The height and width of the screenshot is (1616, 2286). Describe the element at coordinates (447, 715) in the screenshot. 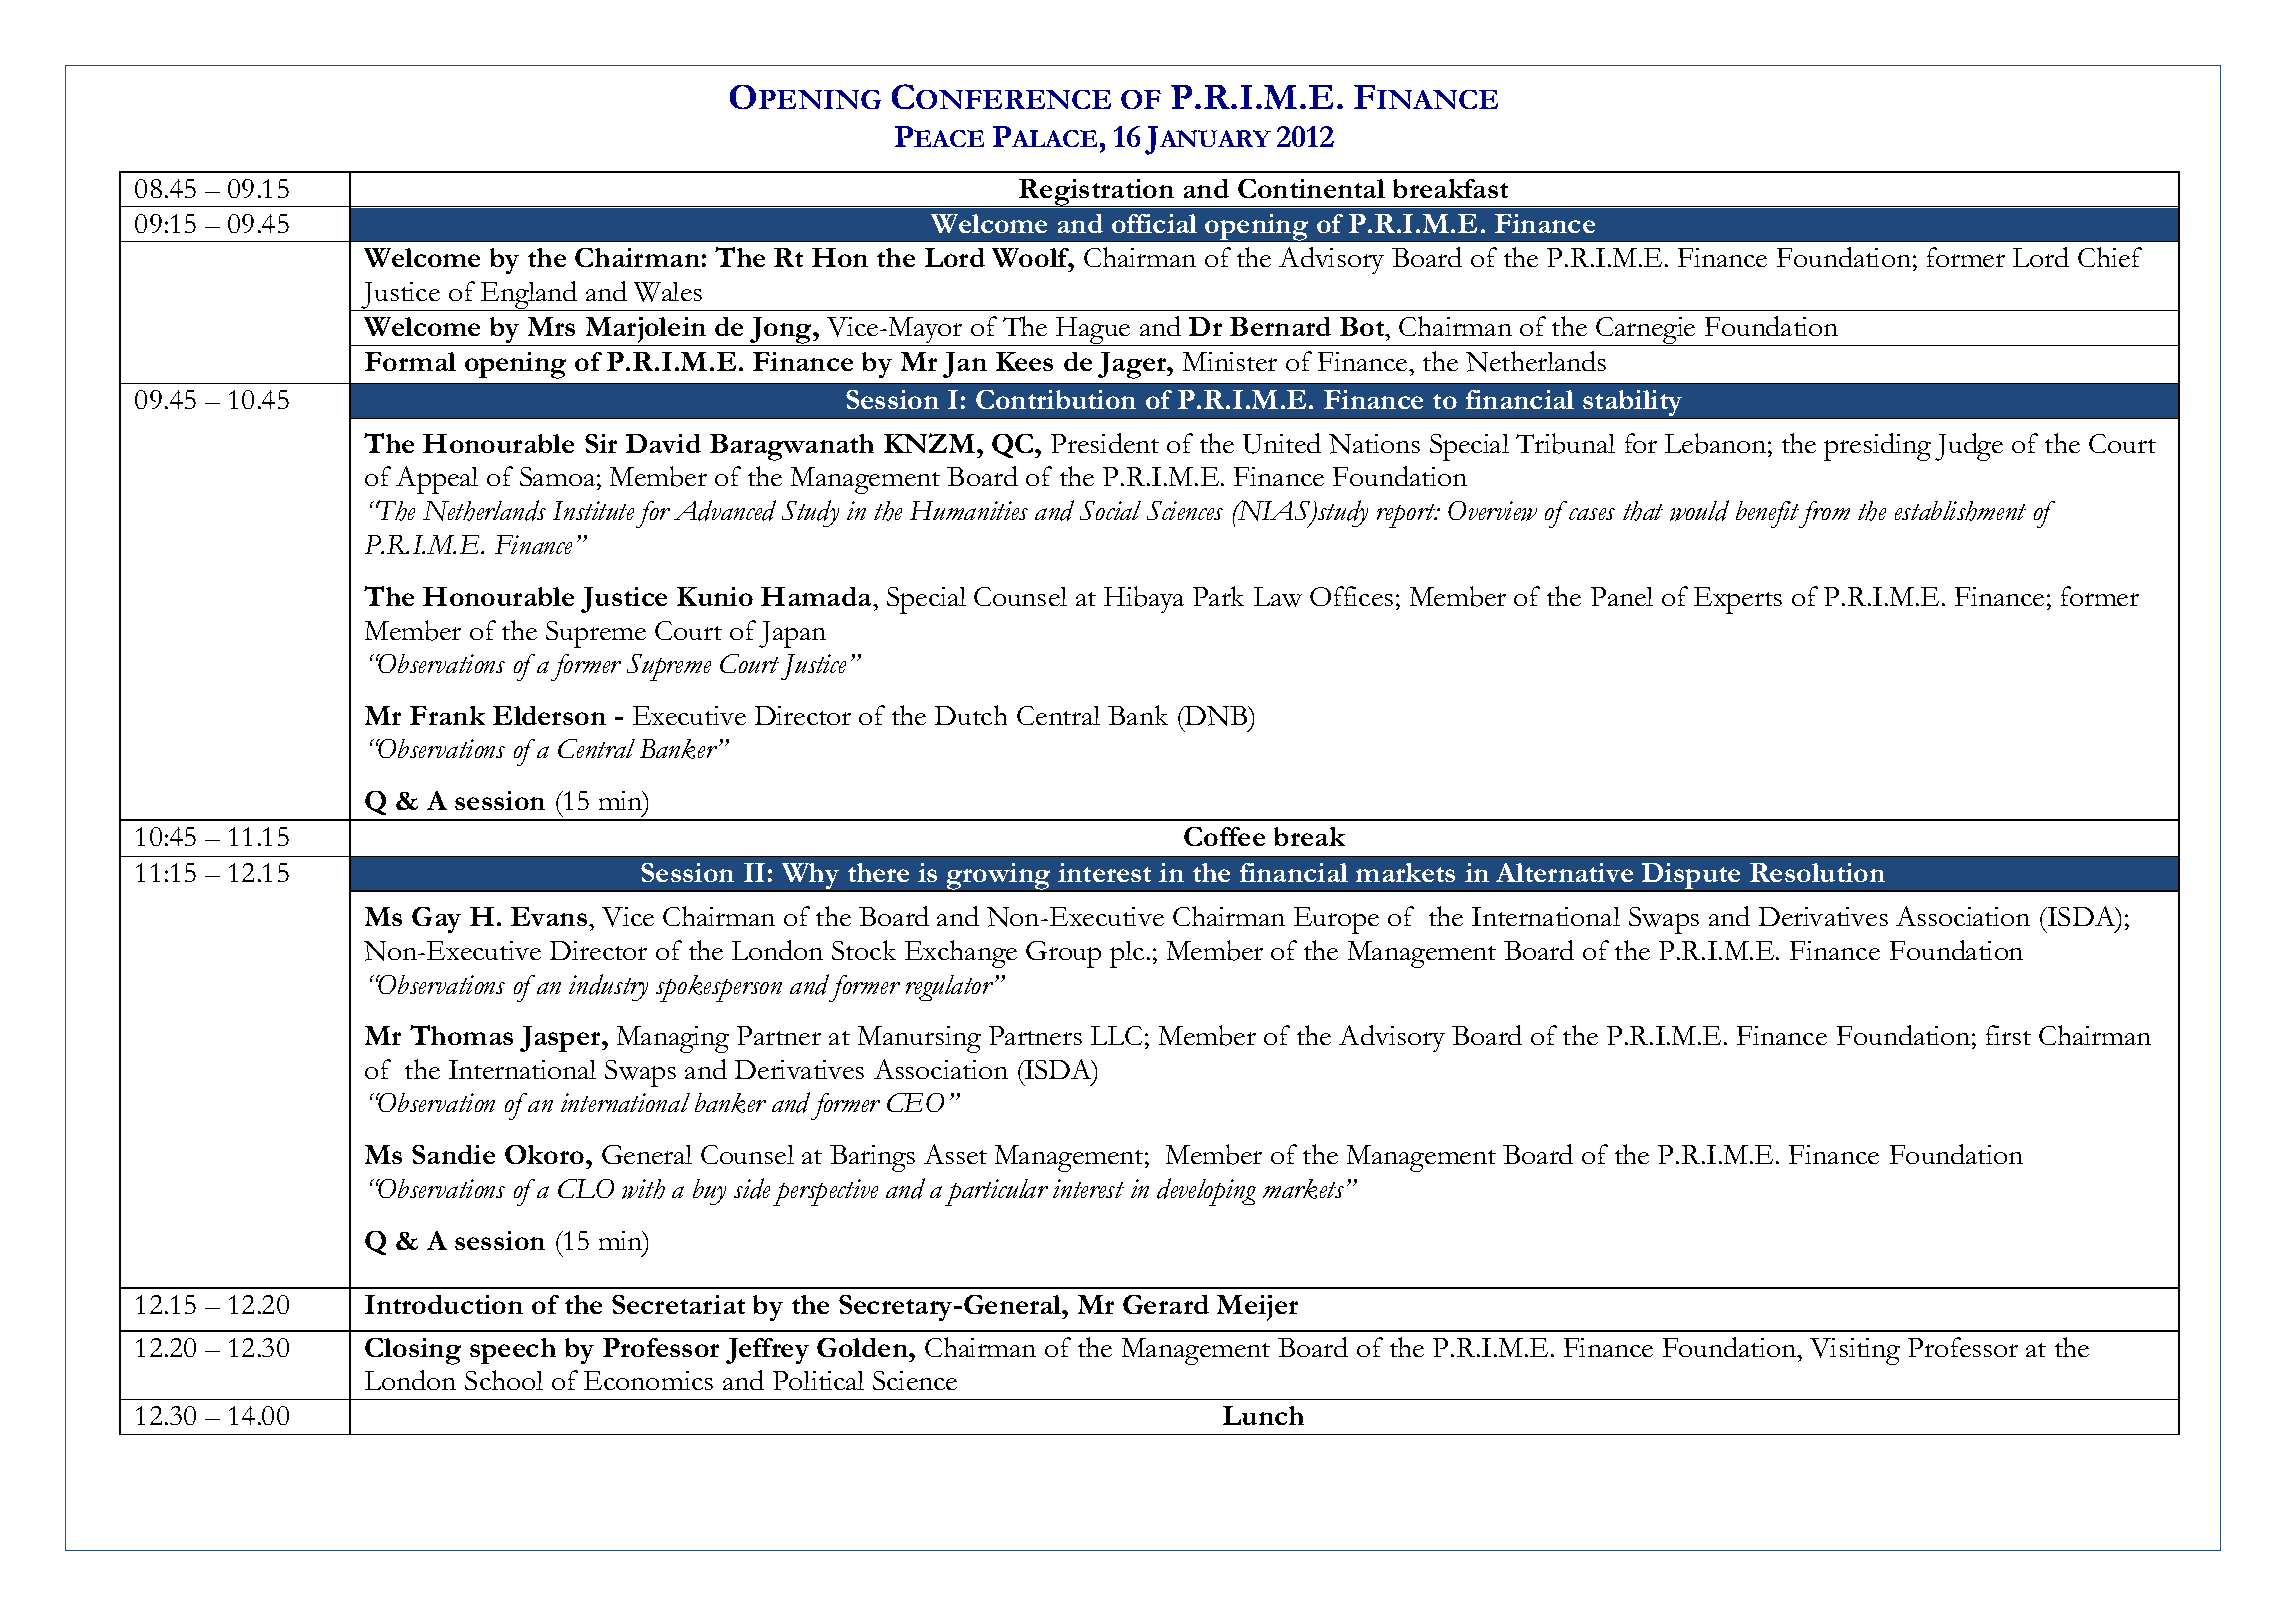

I see `Frank` at that location.
